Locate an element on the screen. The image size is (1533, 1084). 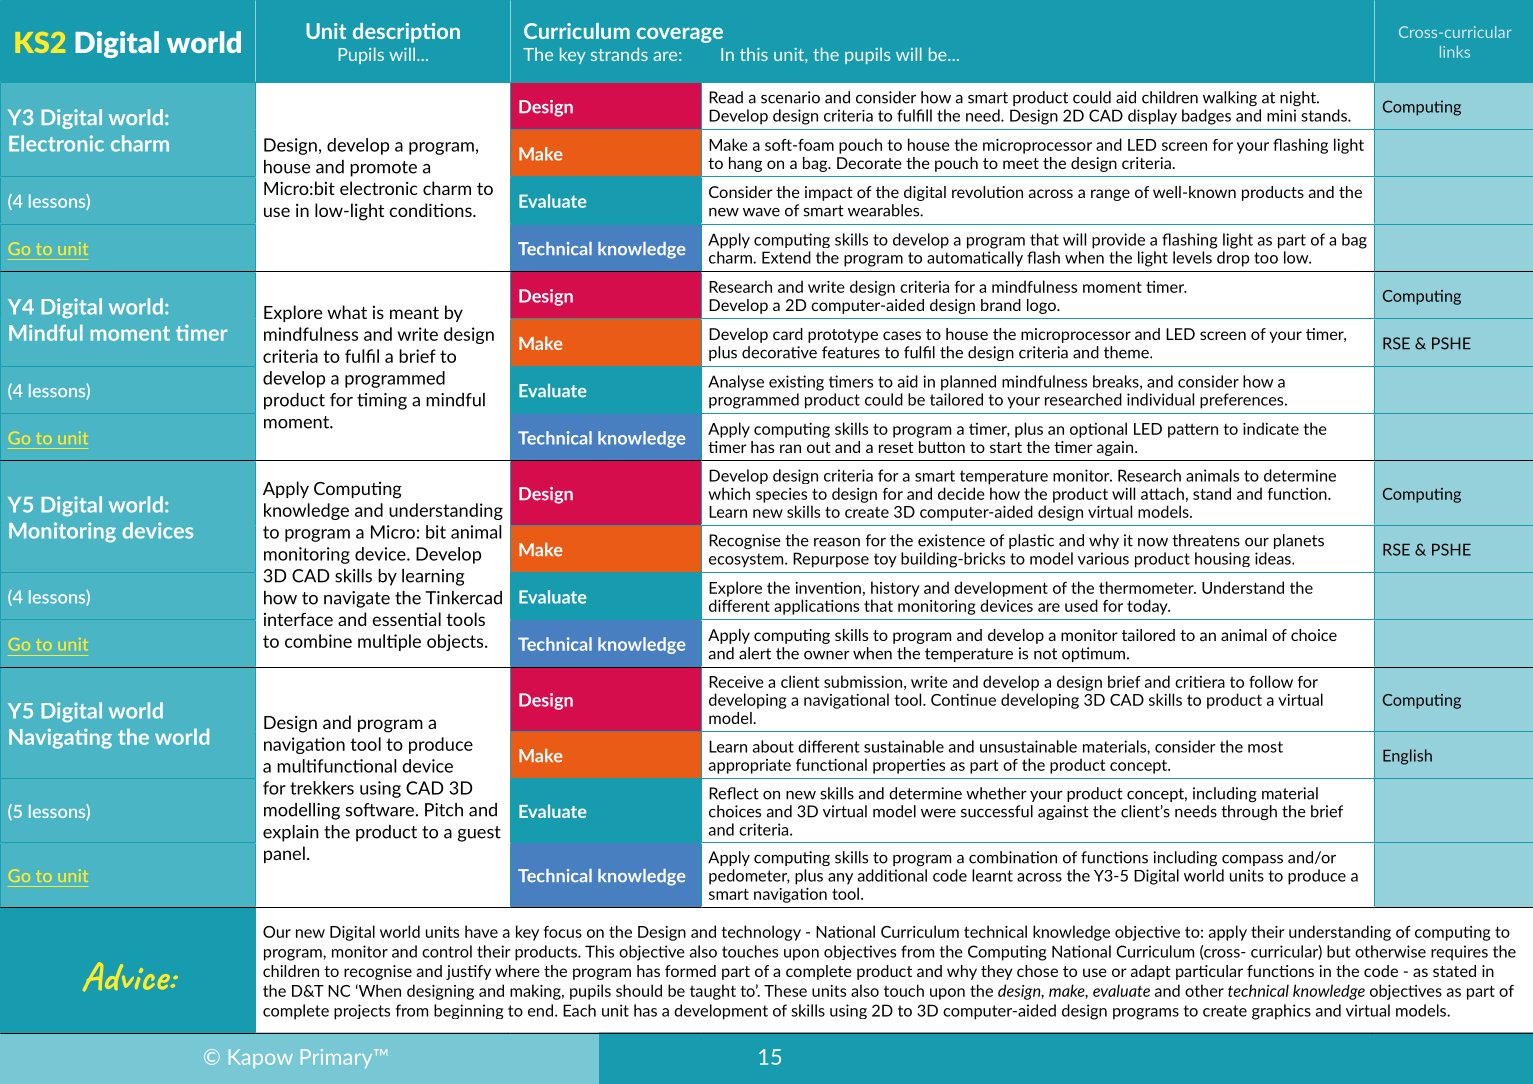
preferences is located at coordinates (1243, 401).
